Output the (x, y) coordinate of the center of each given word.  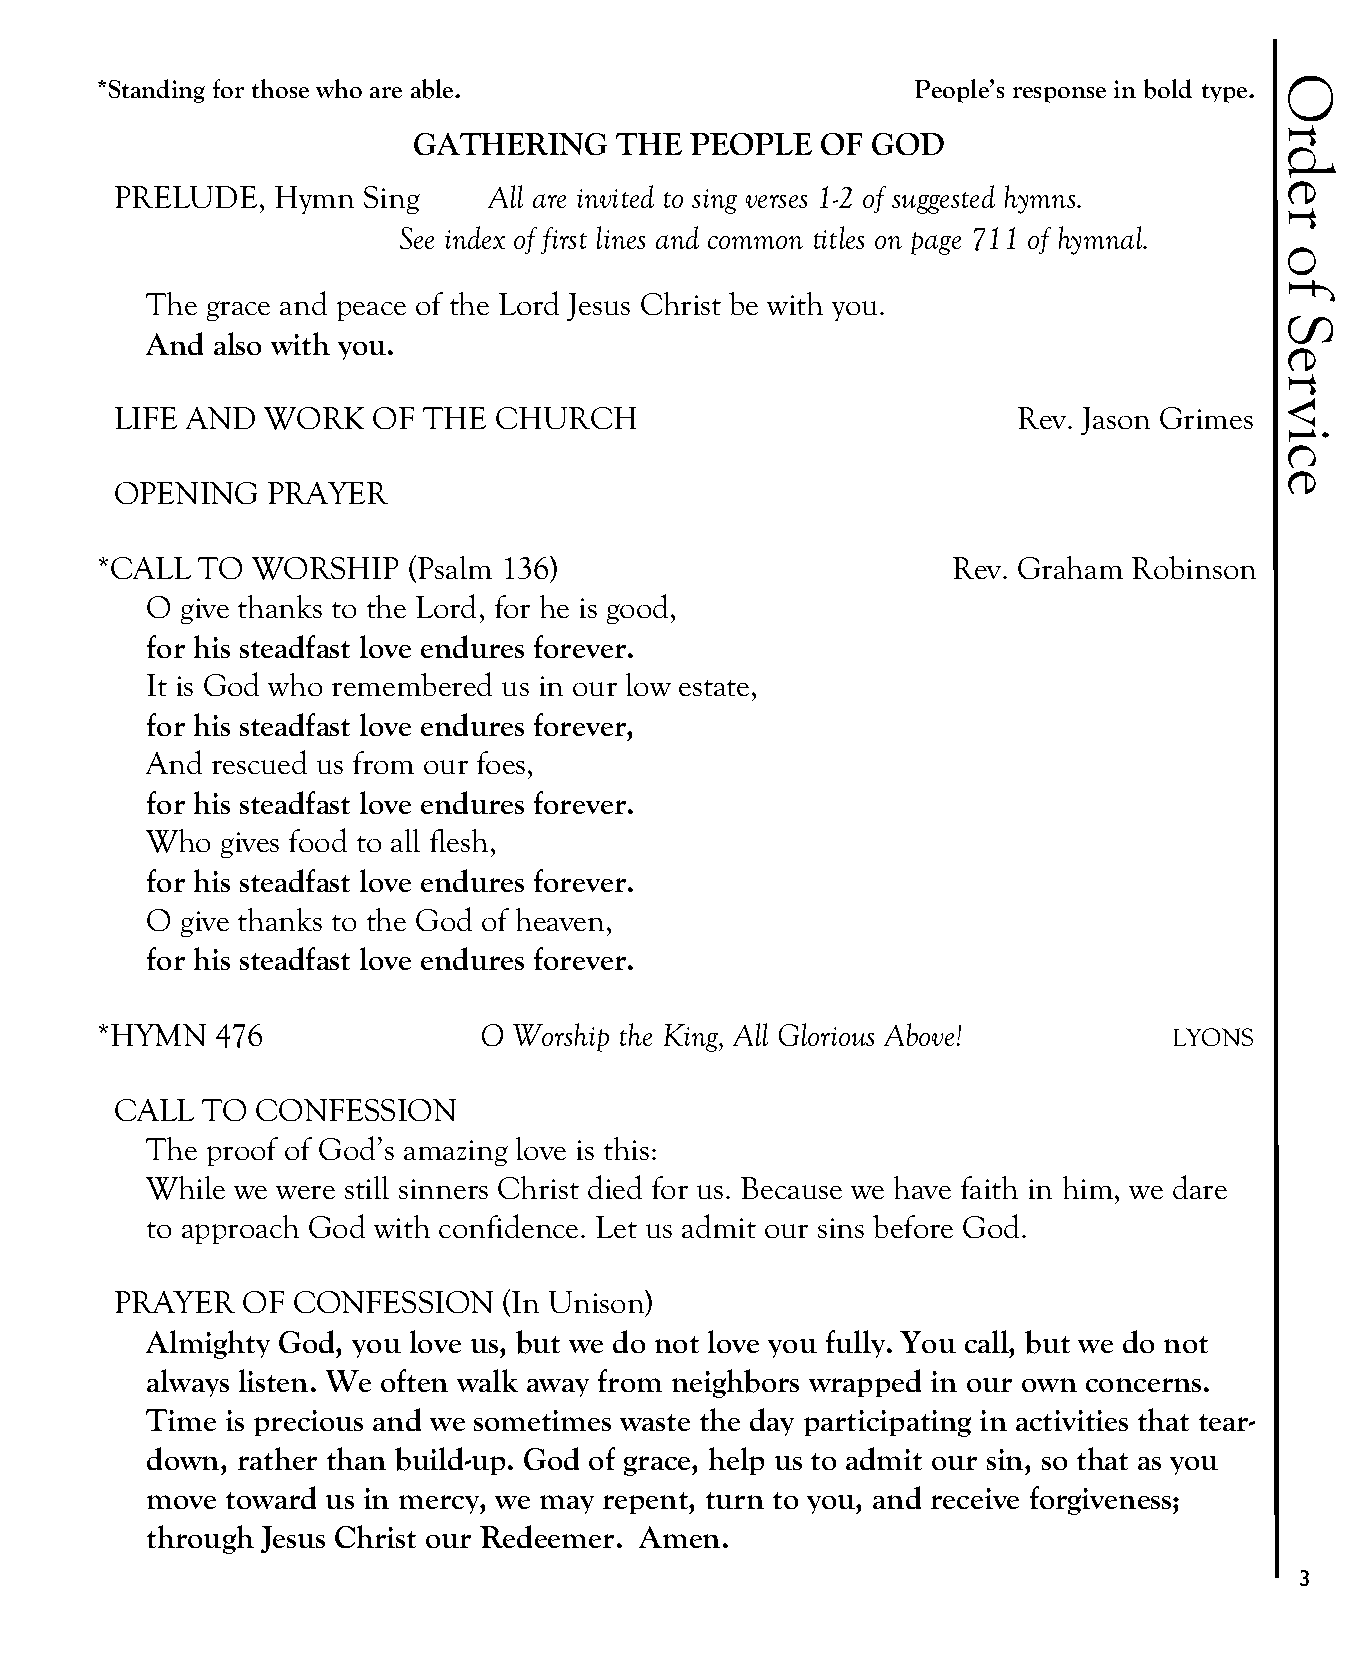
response (1059, 95)
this (626, 1148)
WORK (314, 418)
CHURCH (566, 418)
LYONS (1213, 1037)
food (318, 840)
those (280, 88)
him (1089, 1187)
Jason (1115, 421)
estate (714, 688)
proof (242, 1151)
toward (271, 1497)
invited (615, 196)
